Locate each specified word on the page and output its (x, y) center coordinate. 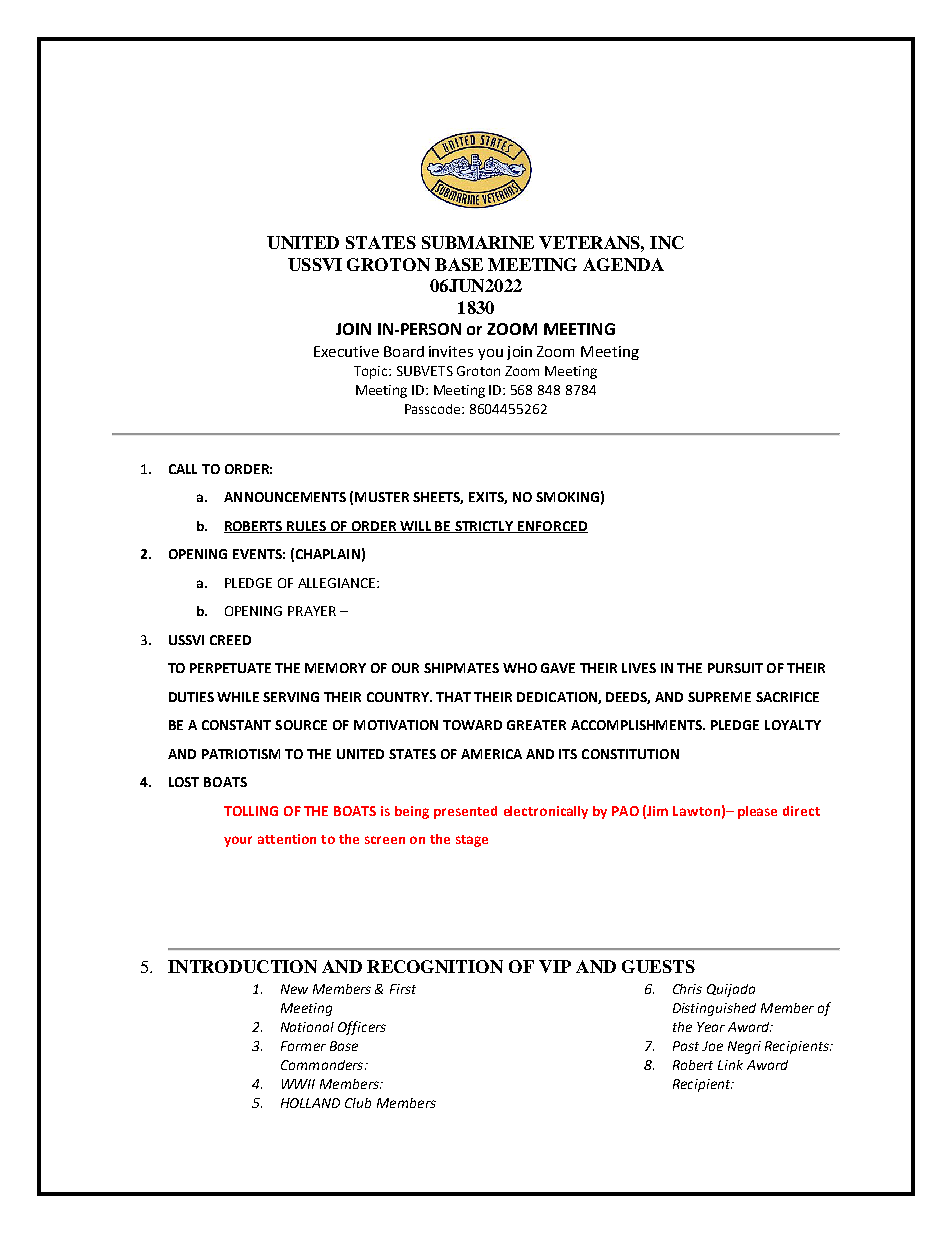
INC (667, 242)
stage (472, 841)
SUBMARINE (478, 242)
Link (730, 1065)
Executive (346, 351)
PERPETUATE (230, 668)
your (238, 841)
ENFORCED (552, 527)
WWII (298, 1084)
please (757, 812)
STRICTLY (484, 527)
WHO (520, 668)
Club (358, 1103)
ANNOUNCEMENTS (285, 497)
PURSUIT (735, 668)
